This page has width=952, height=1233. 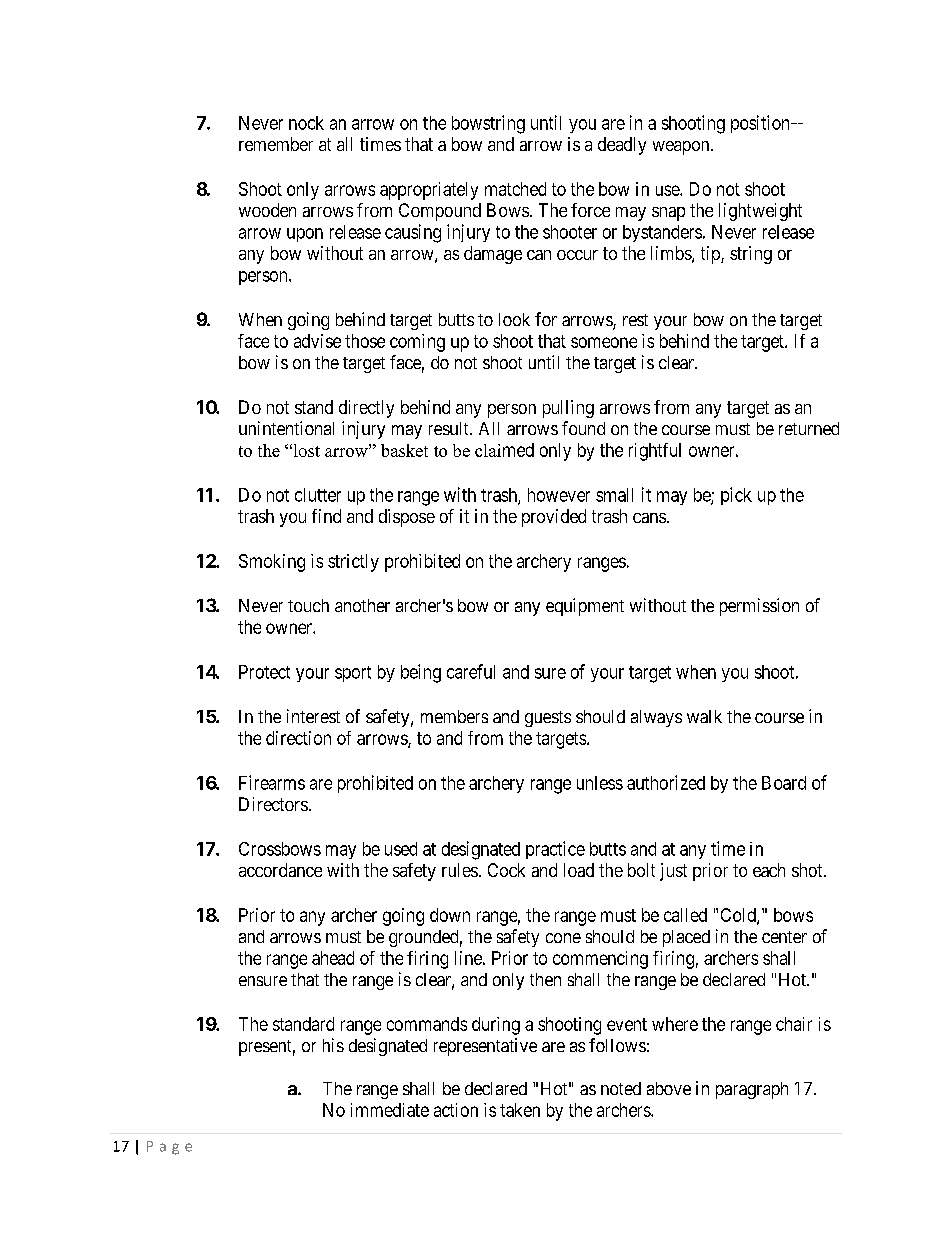 What do you see at coordinates (280, 870) in the page?
I see `accordance` at bounding box center [280, 870].
